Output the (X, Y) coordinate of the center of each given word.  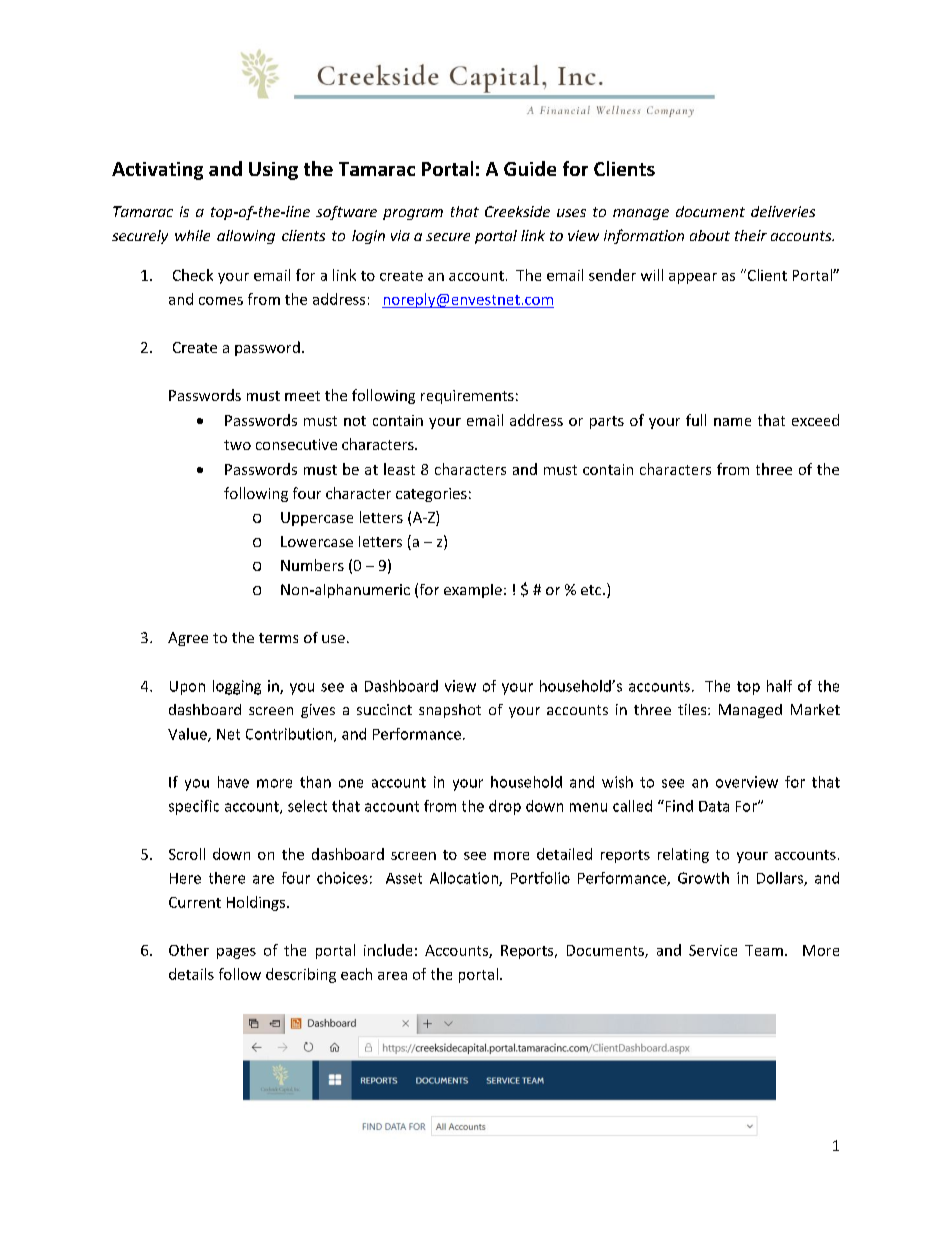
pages (236, 953)
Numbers (312, 565)
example (473, 591)
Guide (530, 168)
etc (592, 590)
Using (273, 171)
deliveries (783, 211)
